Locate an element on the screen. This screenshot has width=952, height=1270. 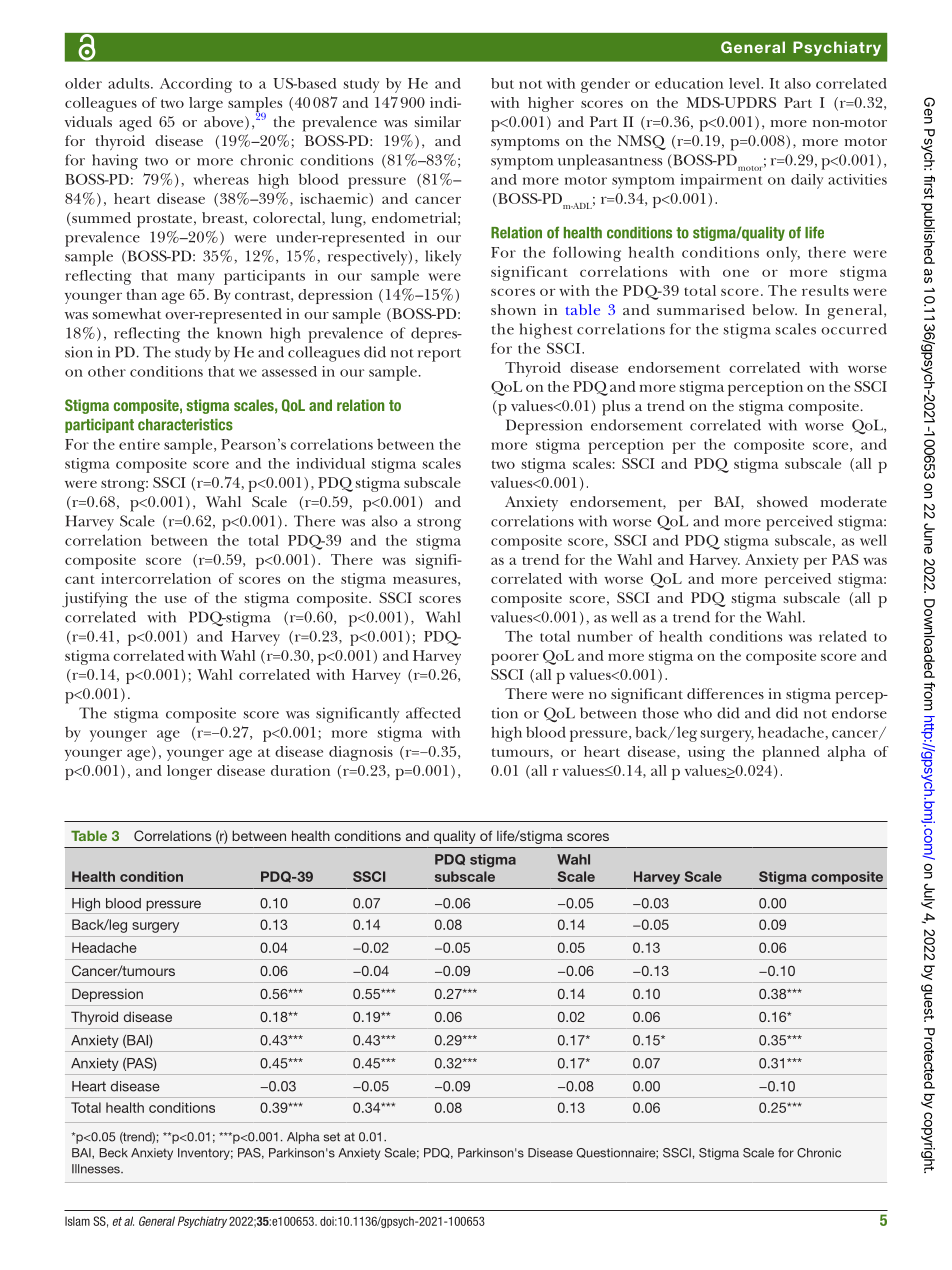
poorer is located at coordinates (515, 659).
